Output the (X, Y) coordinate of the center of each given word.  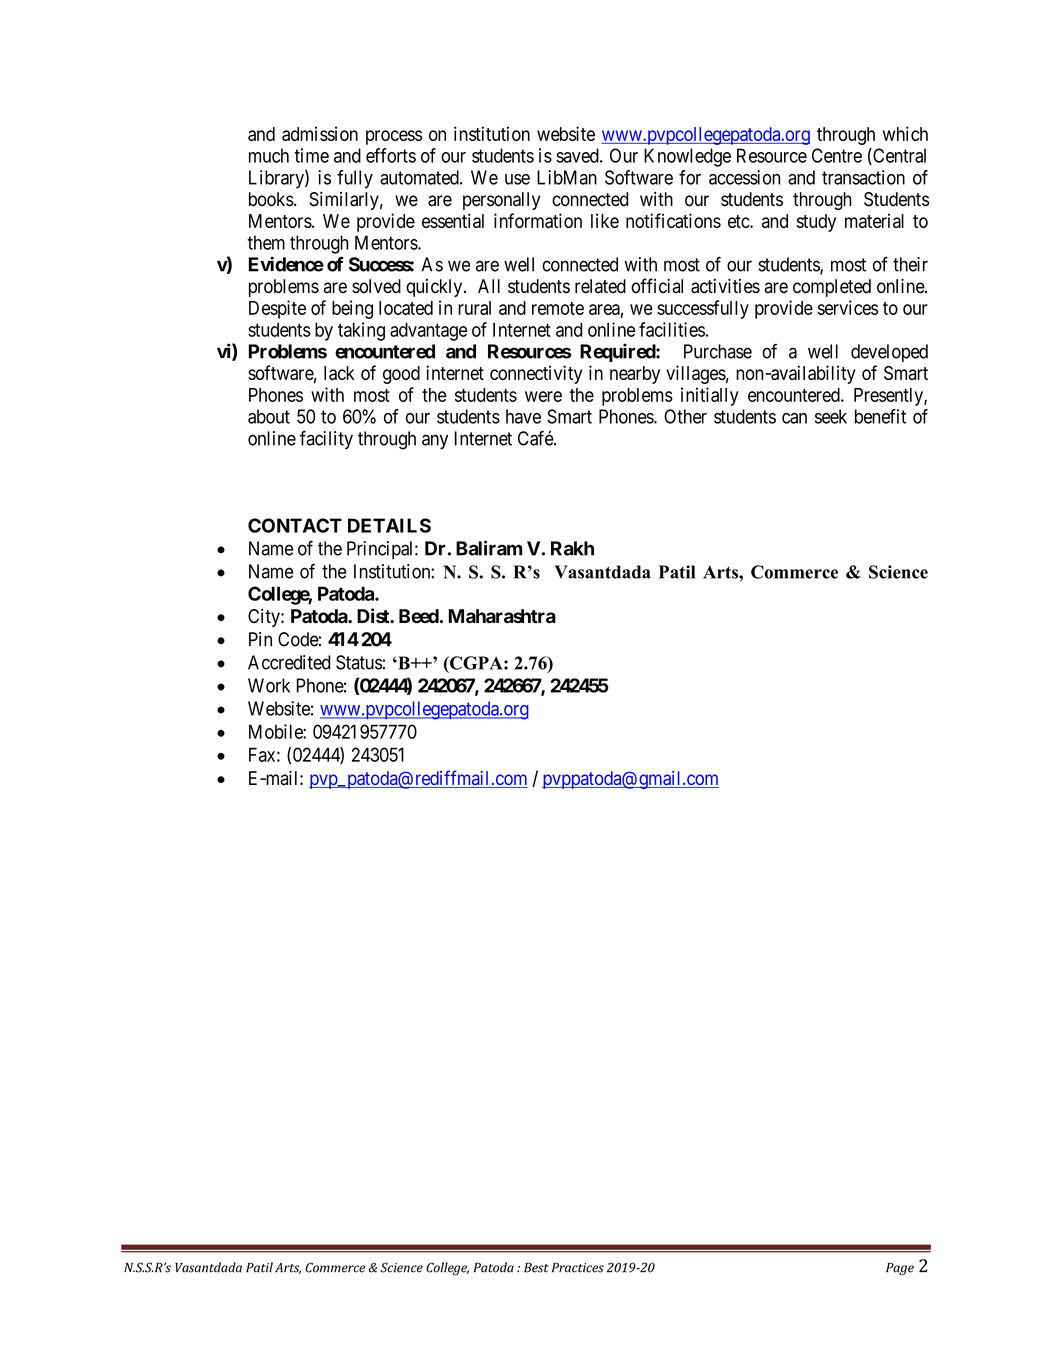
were (543, 396)
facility (326, 440)
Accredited (289, 662)
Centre (837, 155)
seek (831, 416)
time (311, 155)
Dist (374, 616)
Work (269, 685)
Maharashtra (502, 616)
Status (359, 662)
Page (900, 1269)
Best (536, 1267)
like (605, 220)
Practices (578, 1267)
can (794, 418)
